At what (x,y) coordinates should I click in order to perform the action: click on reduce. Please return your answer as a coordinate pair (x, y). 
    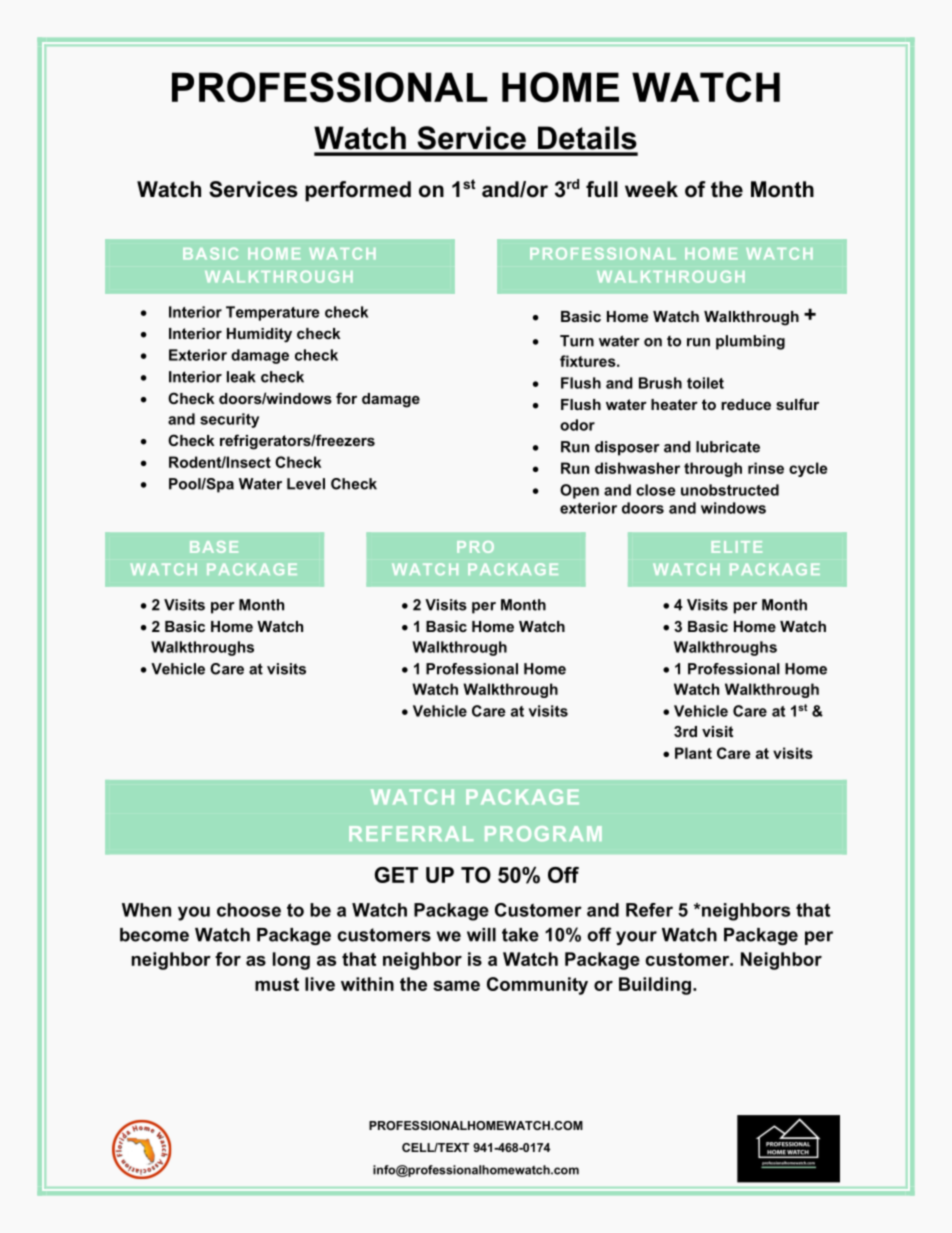
    Looking at the image, I should click on (746, 404).
